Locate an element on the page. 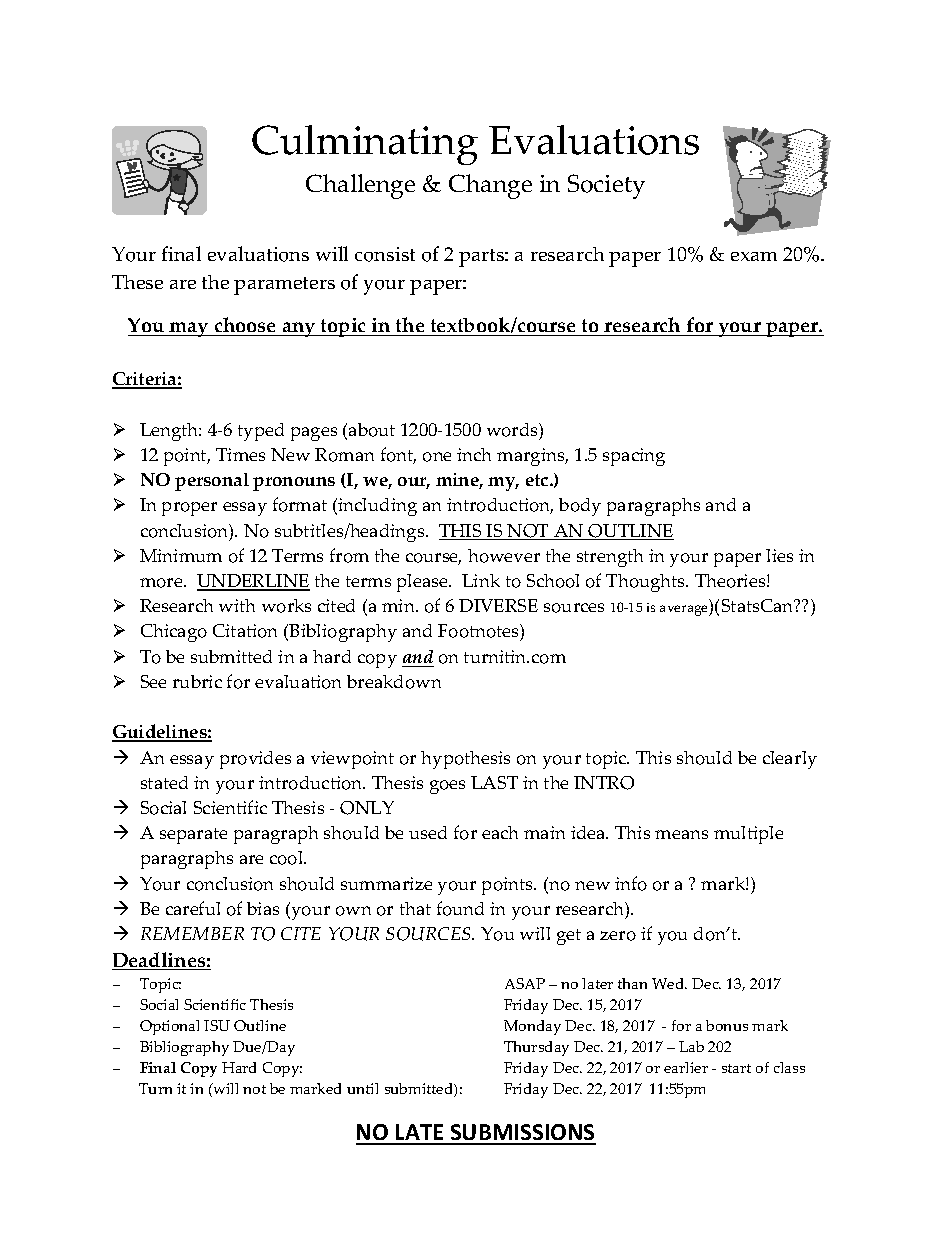 Image resolution: width=952 pixels, height=1233 pixels. Society is located at coordinates (606, 186).
